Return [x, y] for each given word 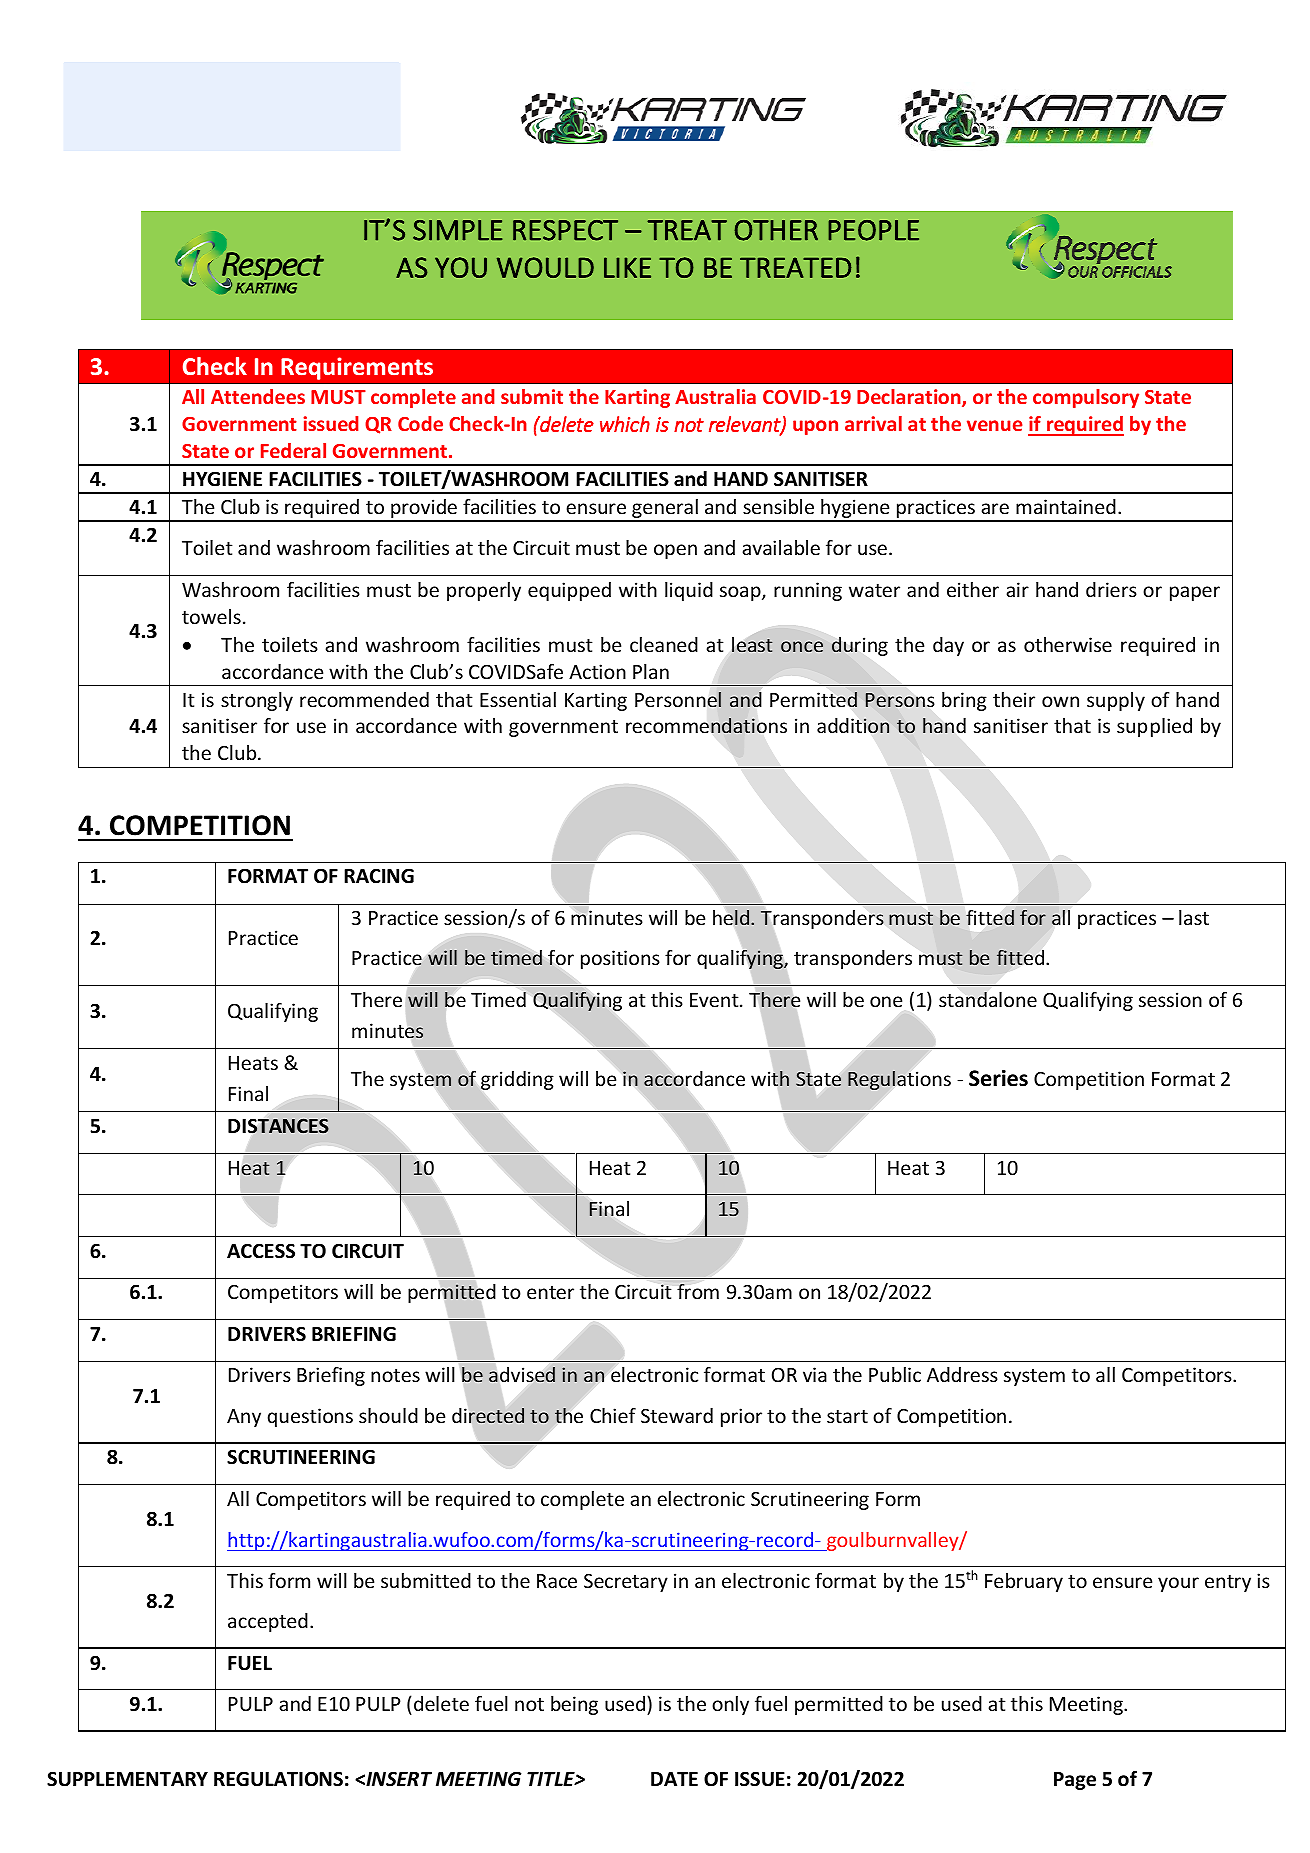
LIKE [627, 267]
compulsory [1086, 398]
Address [962, 1374]
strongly [257, 701]
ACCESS [261, 1251]
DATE [674, 1779]
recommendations [706, 725]
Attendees [258, 396]
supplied [1154, 727]
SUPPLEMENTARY [127, 1779]
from [698, 1291]
